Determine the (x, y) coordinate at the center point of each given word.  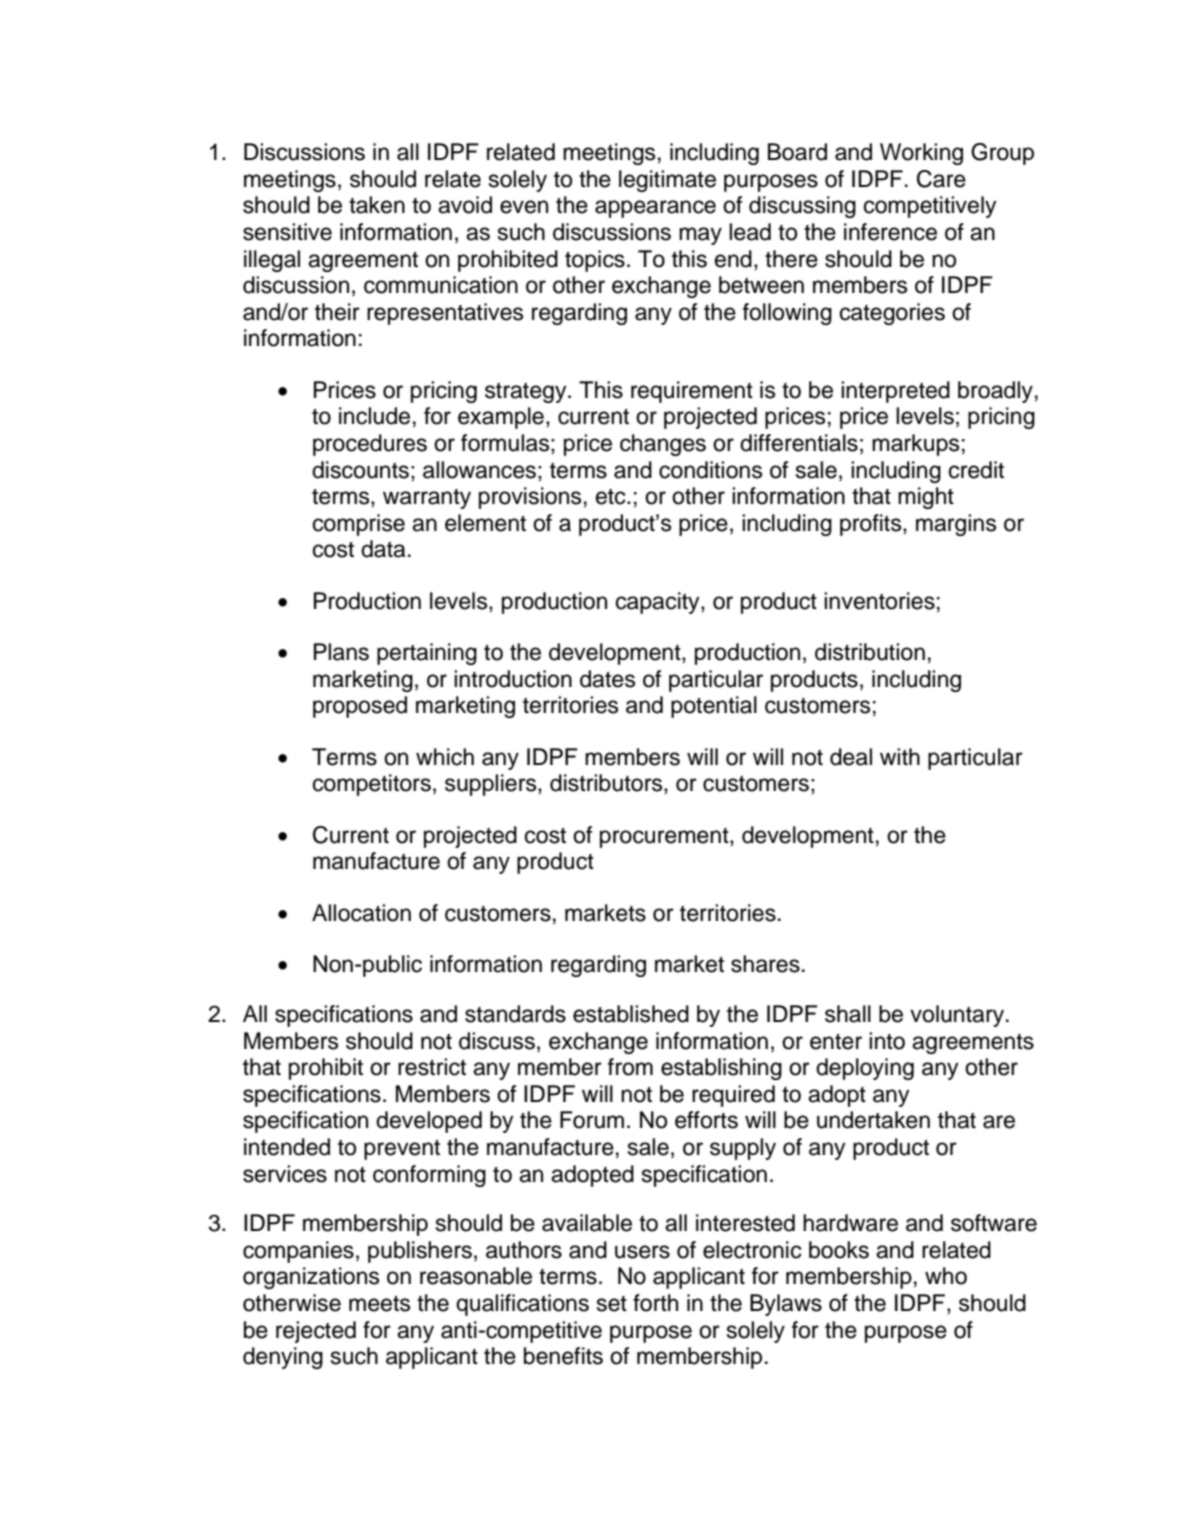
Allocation (361, 913)
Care (941, 179)
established (631, 1014)
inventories (879, 601)
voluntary (958, 1016)
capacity (659, 603)
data (383, 549)
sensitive (287, 232)
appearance (655, 209)
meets (379, 1304)
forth (655, 1303)
